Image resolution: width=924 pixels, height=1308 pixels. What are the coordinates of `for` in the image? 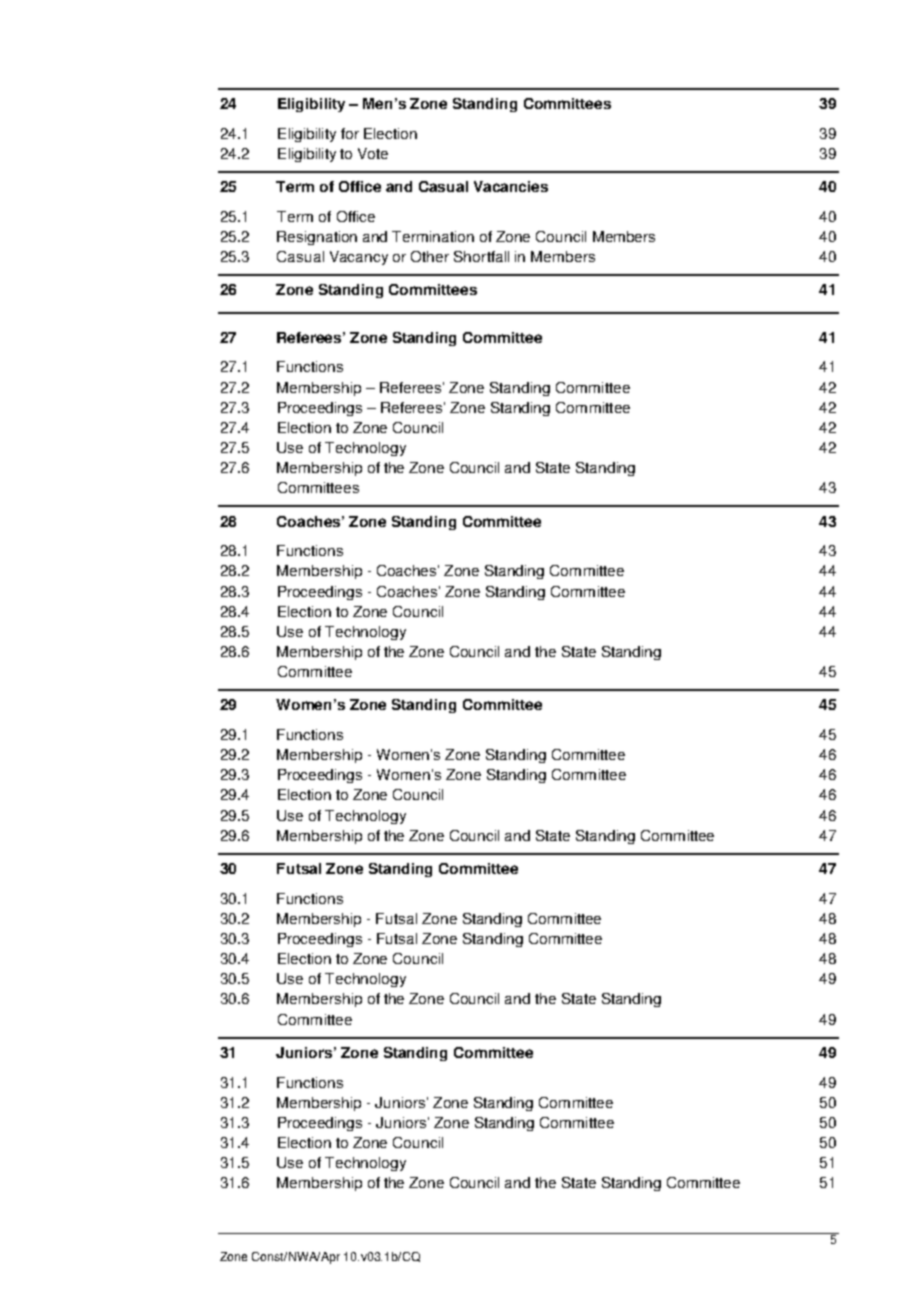 It's located at (350, 133).
